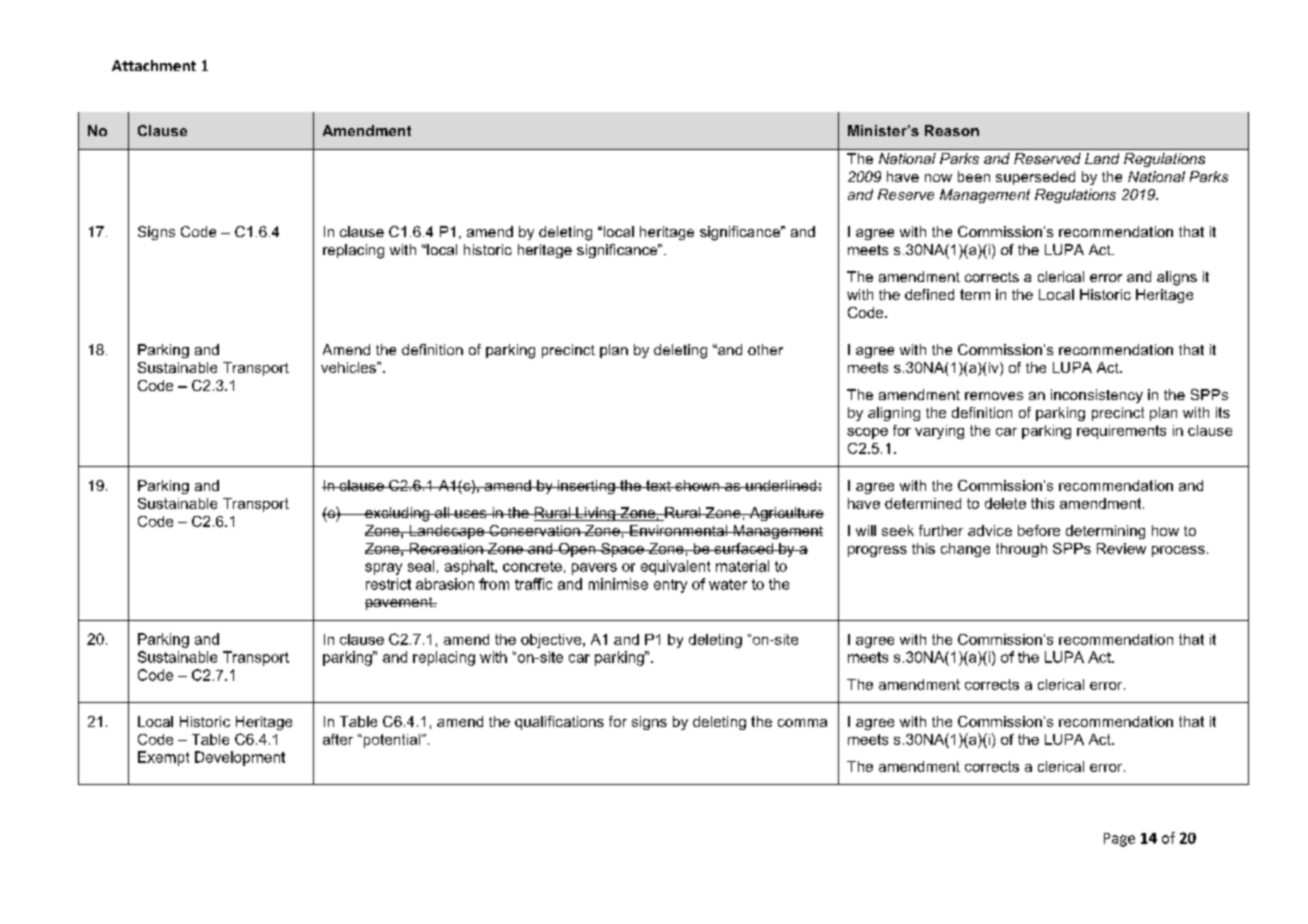 This image has width=1308, height=924. I want to click on comma, so click(802, 723).
